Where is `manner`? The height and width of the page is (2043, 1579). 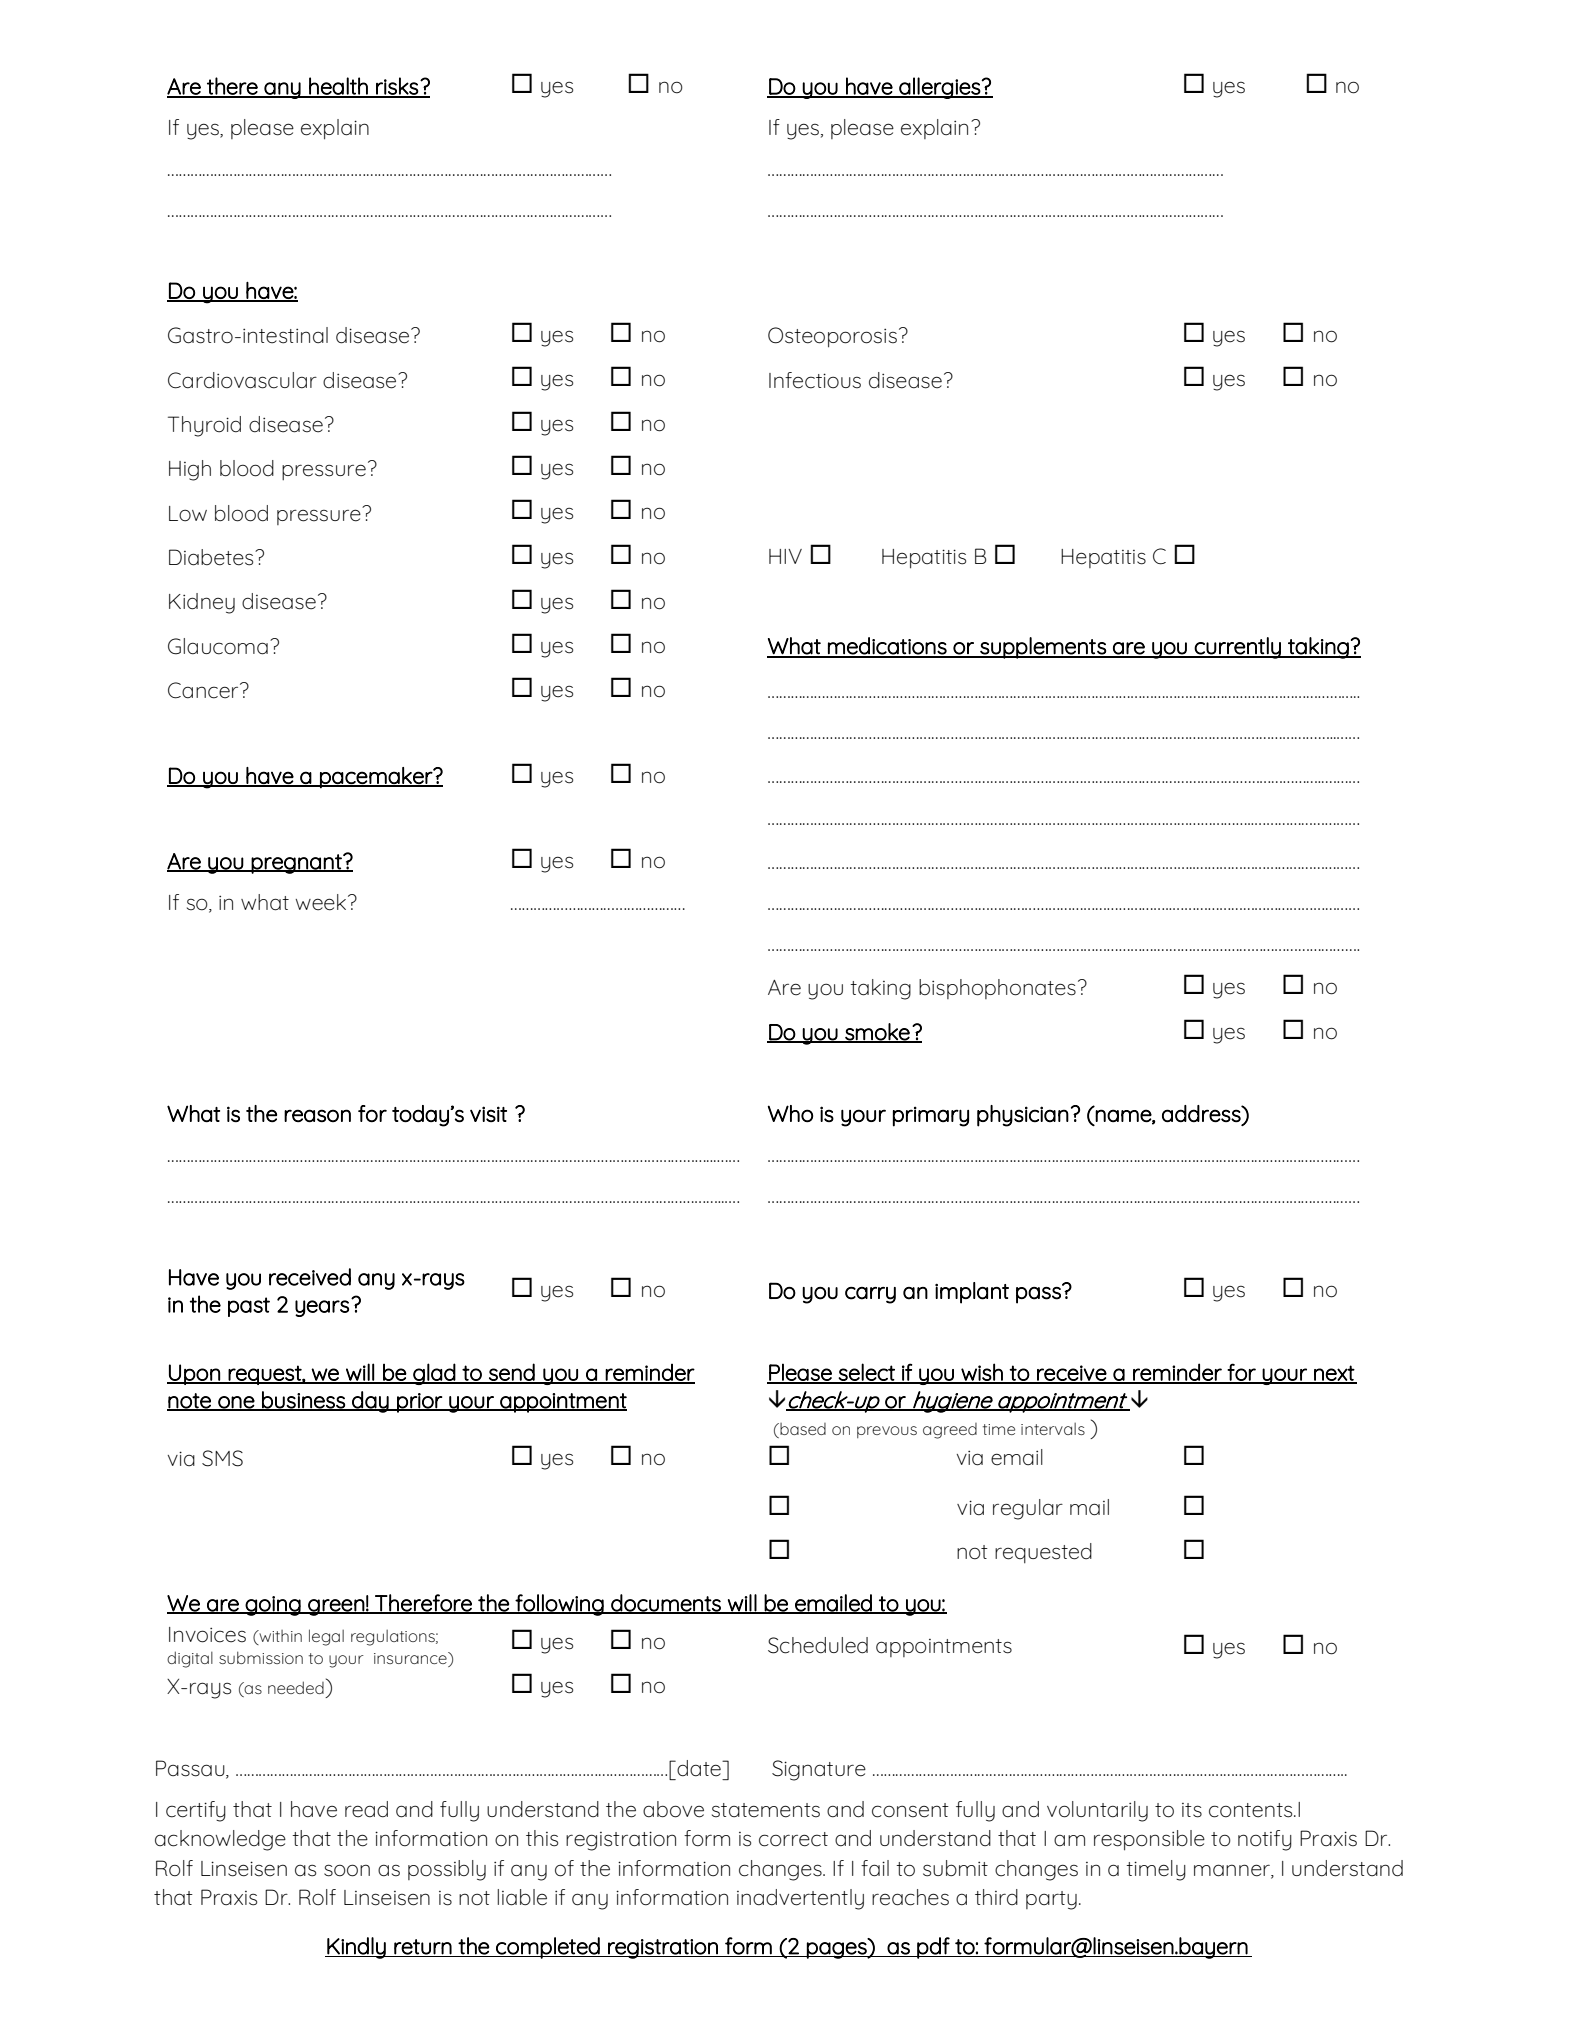
manner is located at coordinates (1233, 1871).
